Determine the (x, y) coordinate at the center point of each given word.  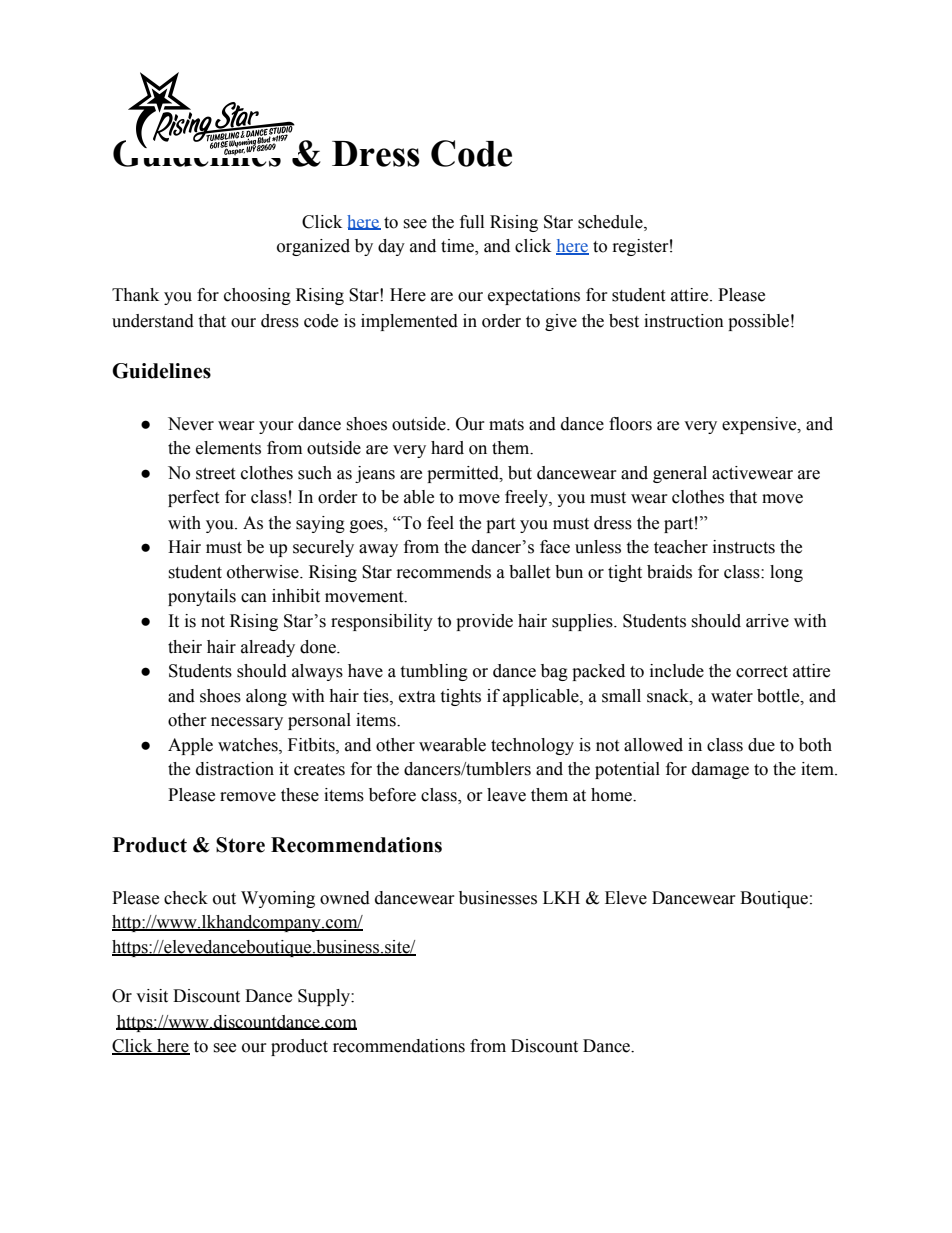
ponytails (202, 597)
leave (506, 795)
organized (313, 247)
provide (484, 622)
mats (506, 425)
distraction (235, 769)
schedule (611, 222)
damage (720, 770)
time (458, 247)
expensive (760, 425)
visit (152, 996)
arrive (767, 621)
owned (345, 898)
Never (191, 424)
